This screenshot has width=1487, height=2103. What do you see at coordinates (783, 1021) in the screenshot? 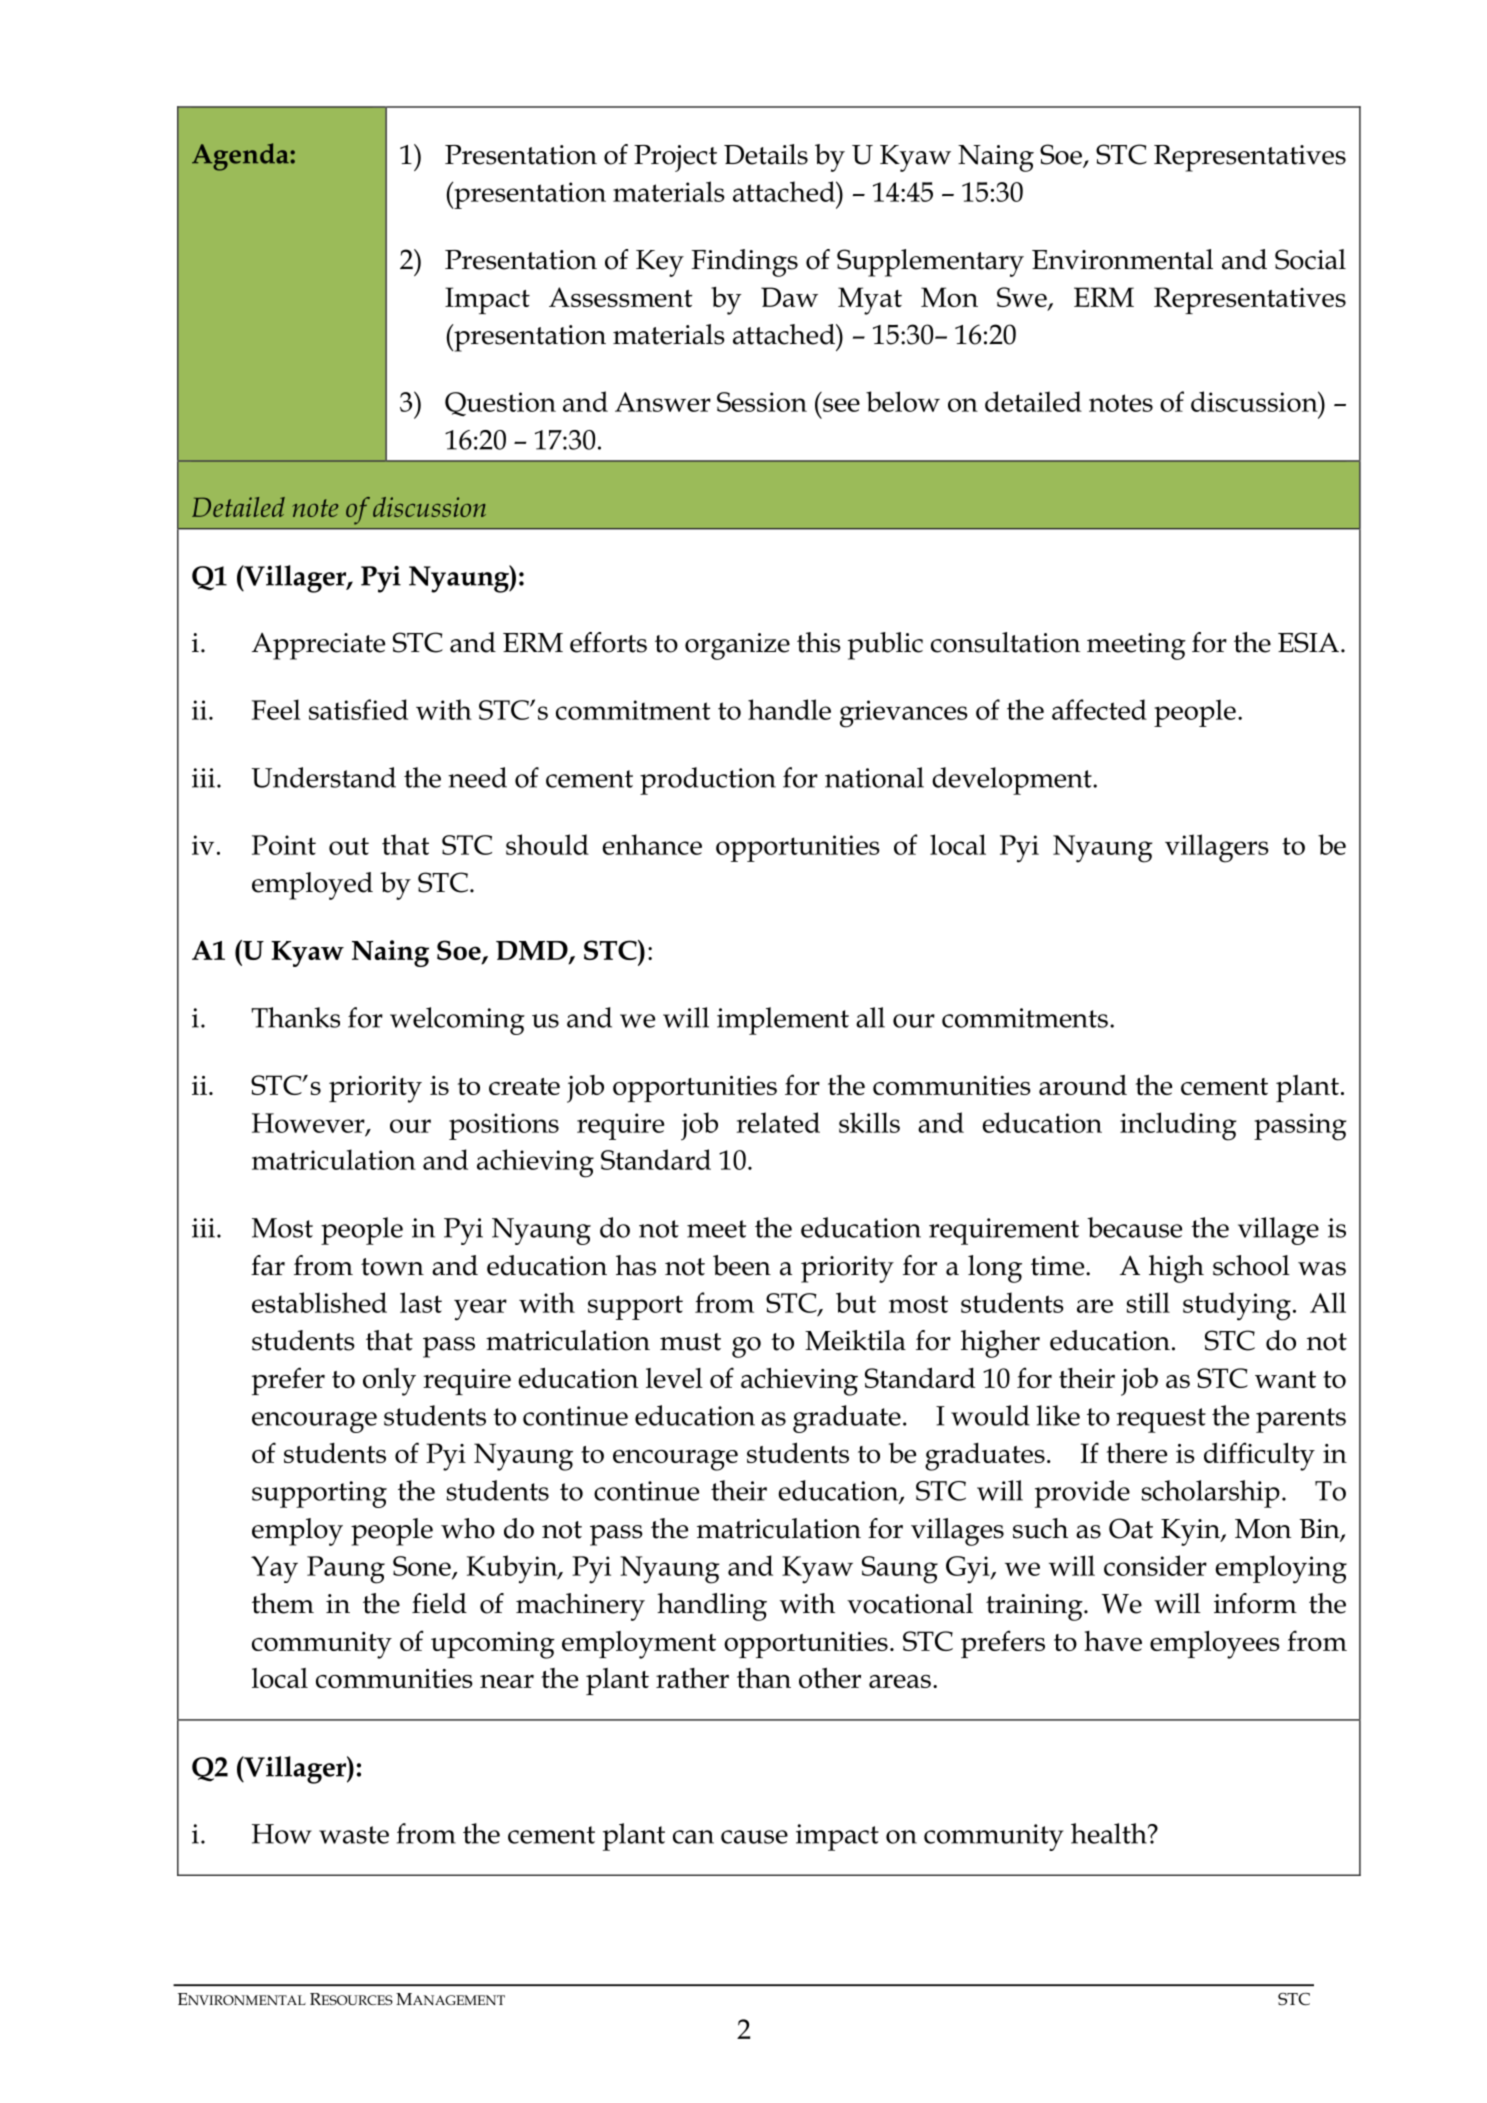
I see `implement` at bounding box center [783, 1021].
